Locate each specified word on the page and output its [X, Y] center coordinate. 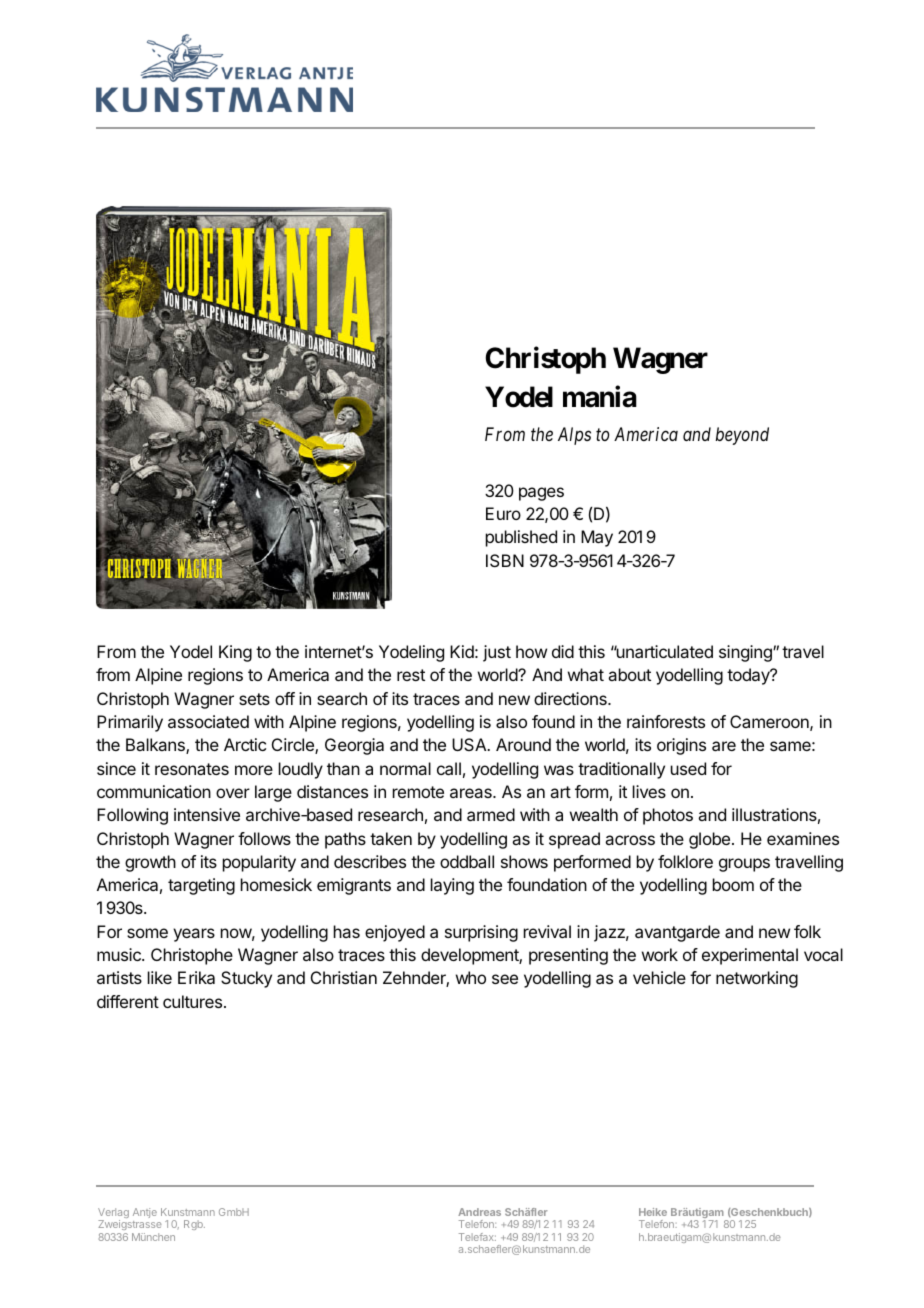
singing [746, 653]
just [497, 653]
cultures [192, 1001]
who [471, 977]
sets [254, 699]
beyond [742, 436]
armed [491, 814]
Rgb [194, 1225]
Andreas [479, 1212]
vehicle [659, 977]
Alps [574, 436]
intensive [207, 814]
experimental [750, 956]
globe [709, 840]
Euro [503, 513]
